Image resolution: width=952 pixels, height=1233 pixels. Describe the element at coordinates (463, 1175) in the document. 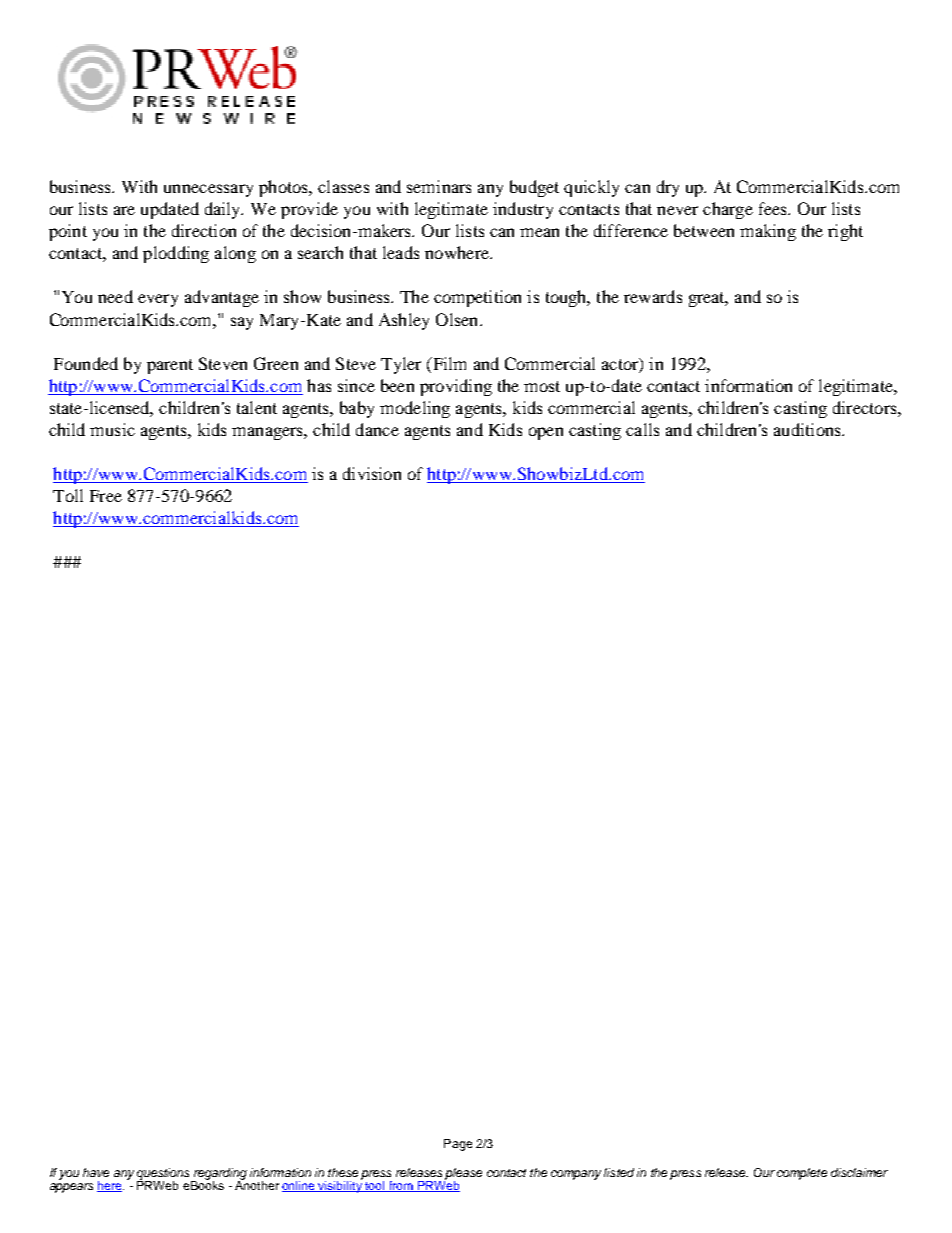

I see `please` at that location.
